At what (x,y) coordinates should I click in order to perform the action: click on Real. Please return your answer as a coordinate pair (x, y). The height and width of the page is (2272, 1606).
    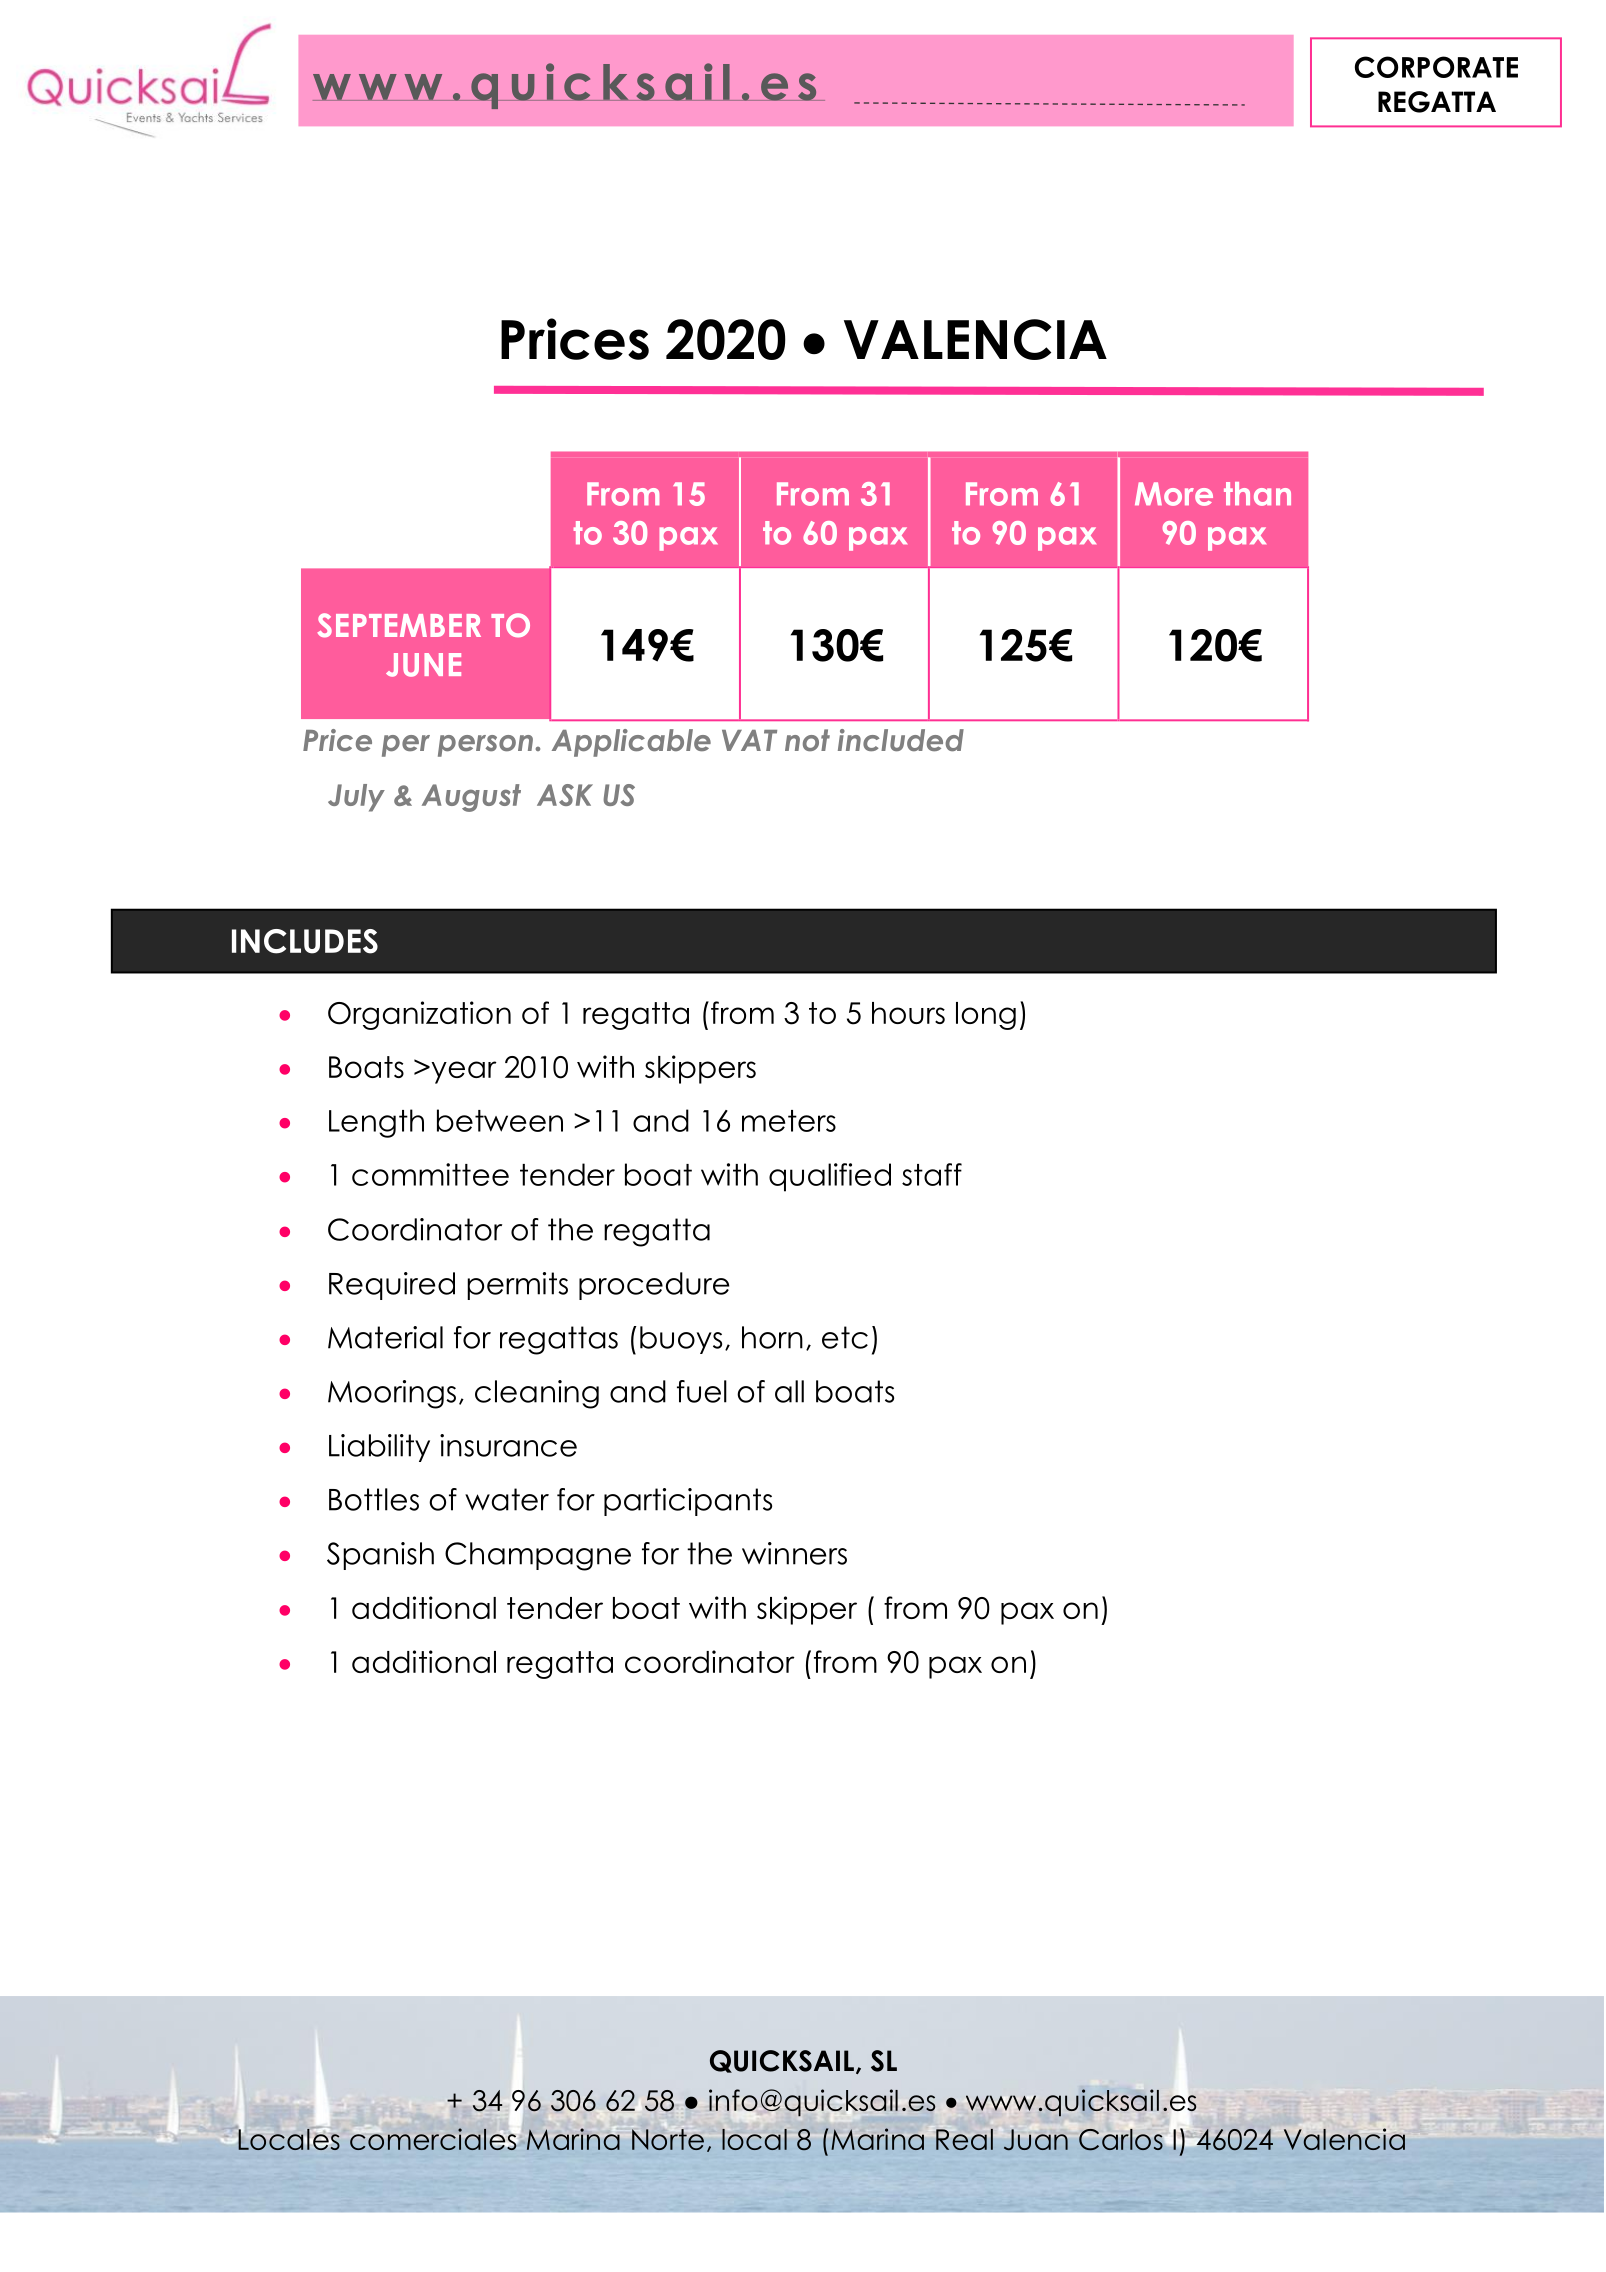
    Looking at the image, I should click on (964, 2139).
